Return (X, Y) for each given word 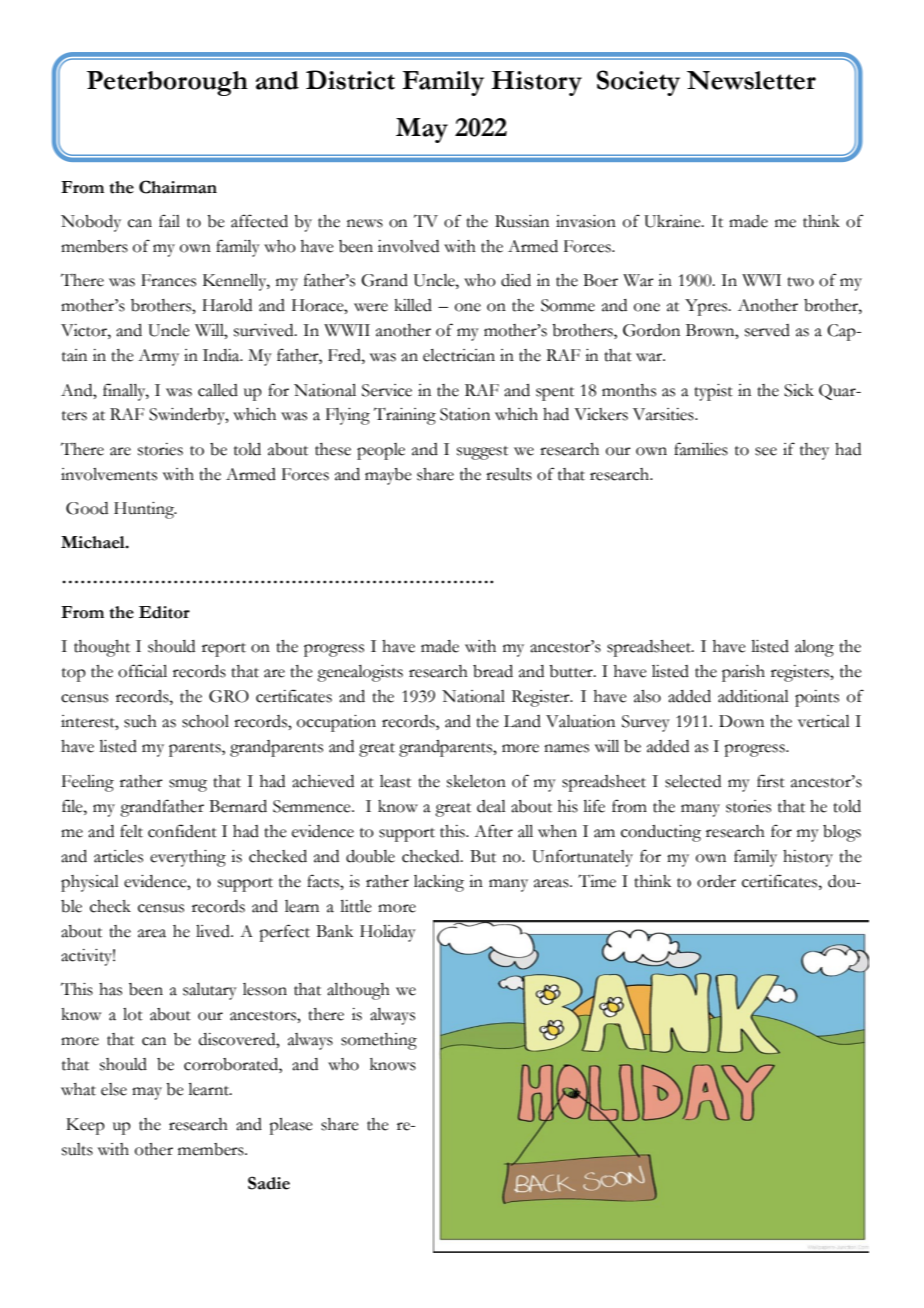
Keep (85, 1126)
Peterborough (167, 83)
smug (188, 785)
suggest (482, 453)
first (771, 781)
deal (491, 806)
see (766, 451)
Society (638, 83)
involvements (109, 474)
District (350, 80)
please (291, 1126)
